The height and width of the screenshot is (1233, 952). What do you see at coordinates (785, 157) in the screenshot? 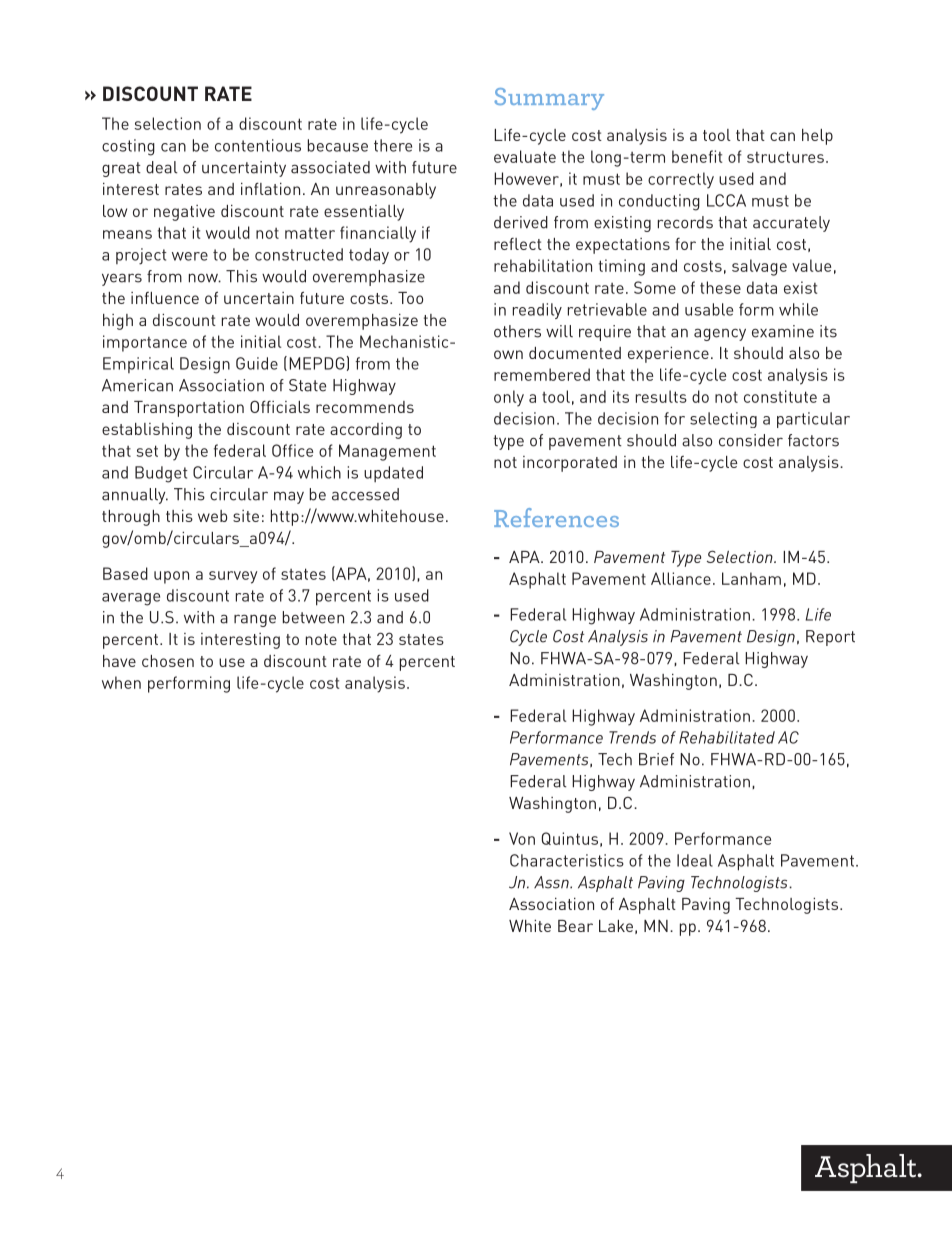
I see `structures` at bounding box center [785, 157].
